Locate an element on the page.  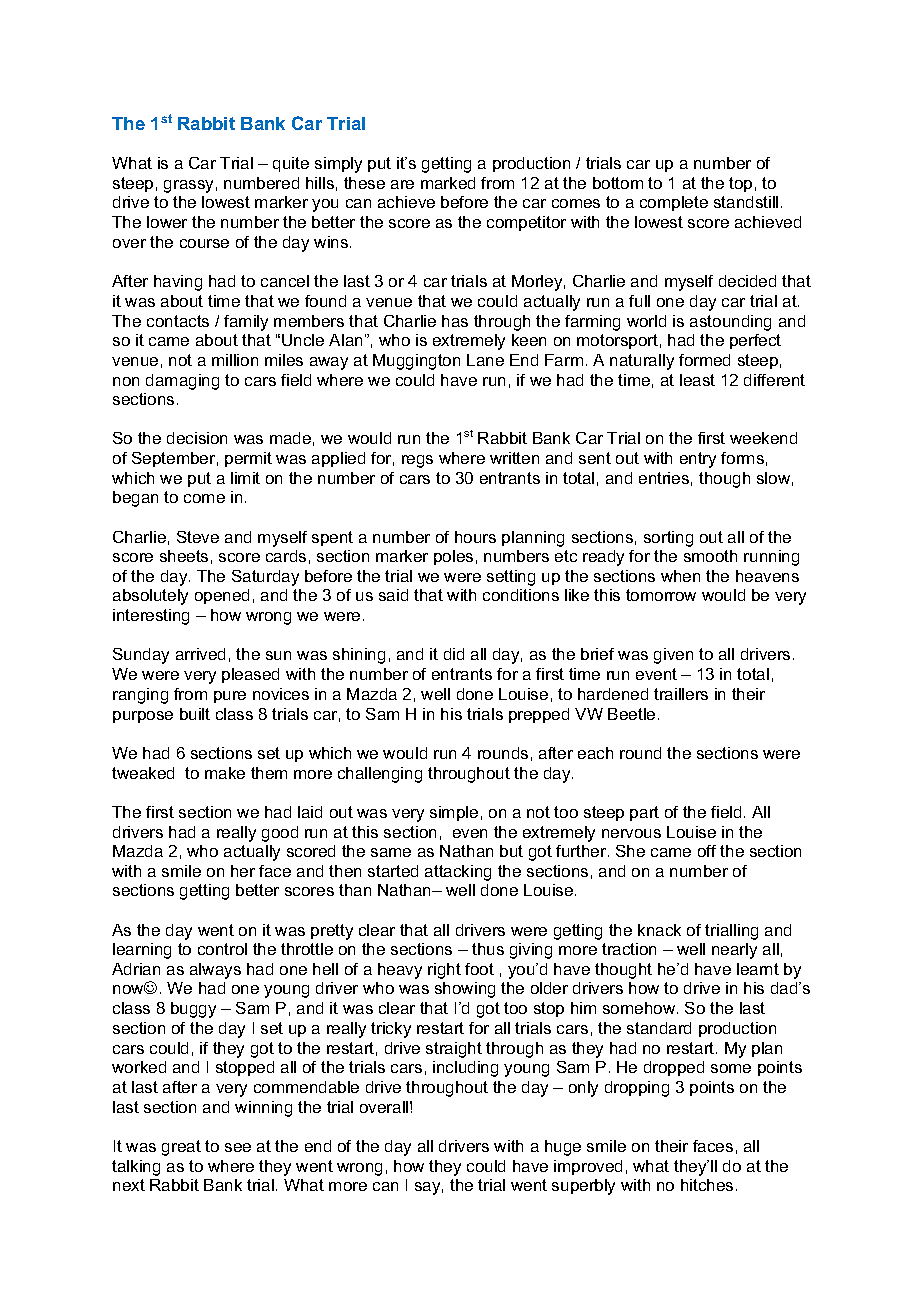
hours is located at coordinates (475, 537).
